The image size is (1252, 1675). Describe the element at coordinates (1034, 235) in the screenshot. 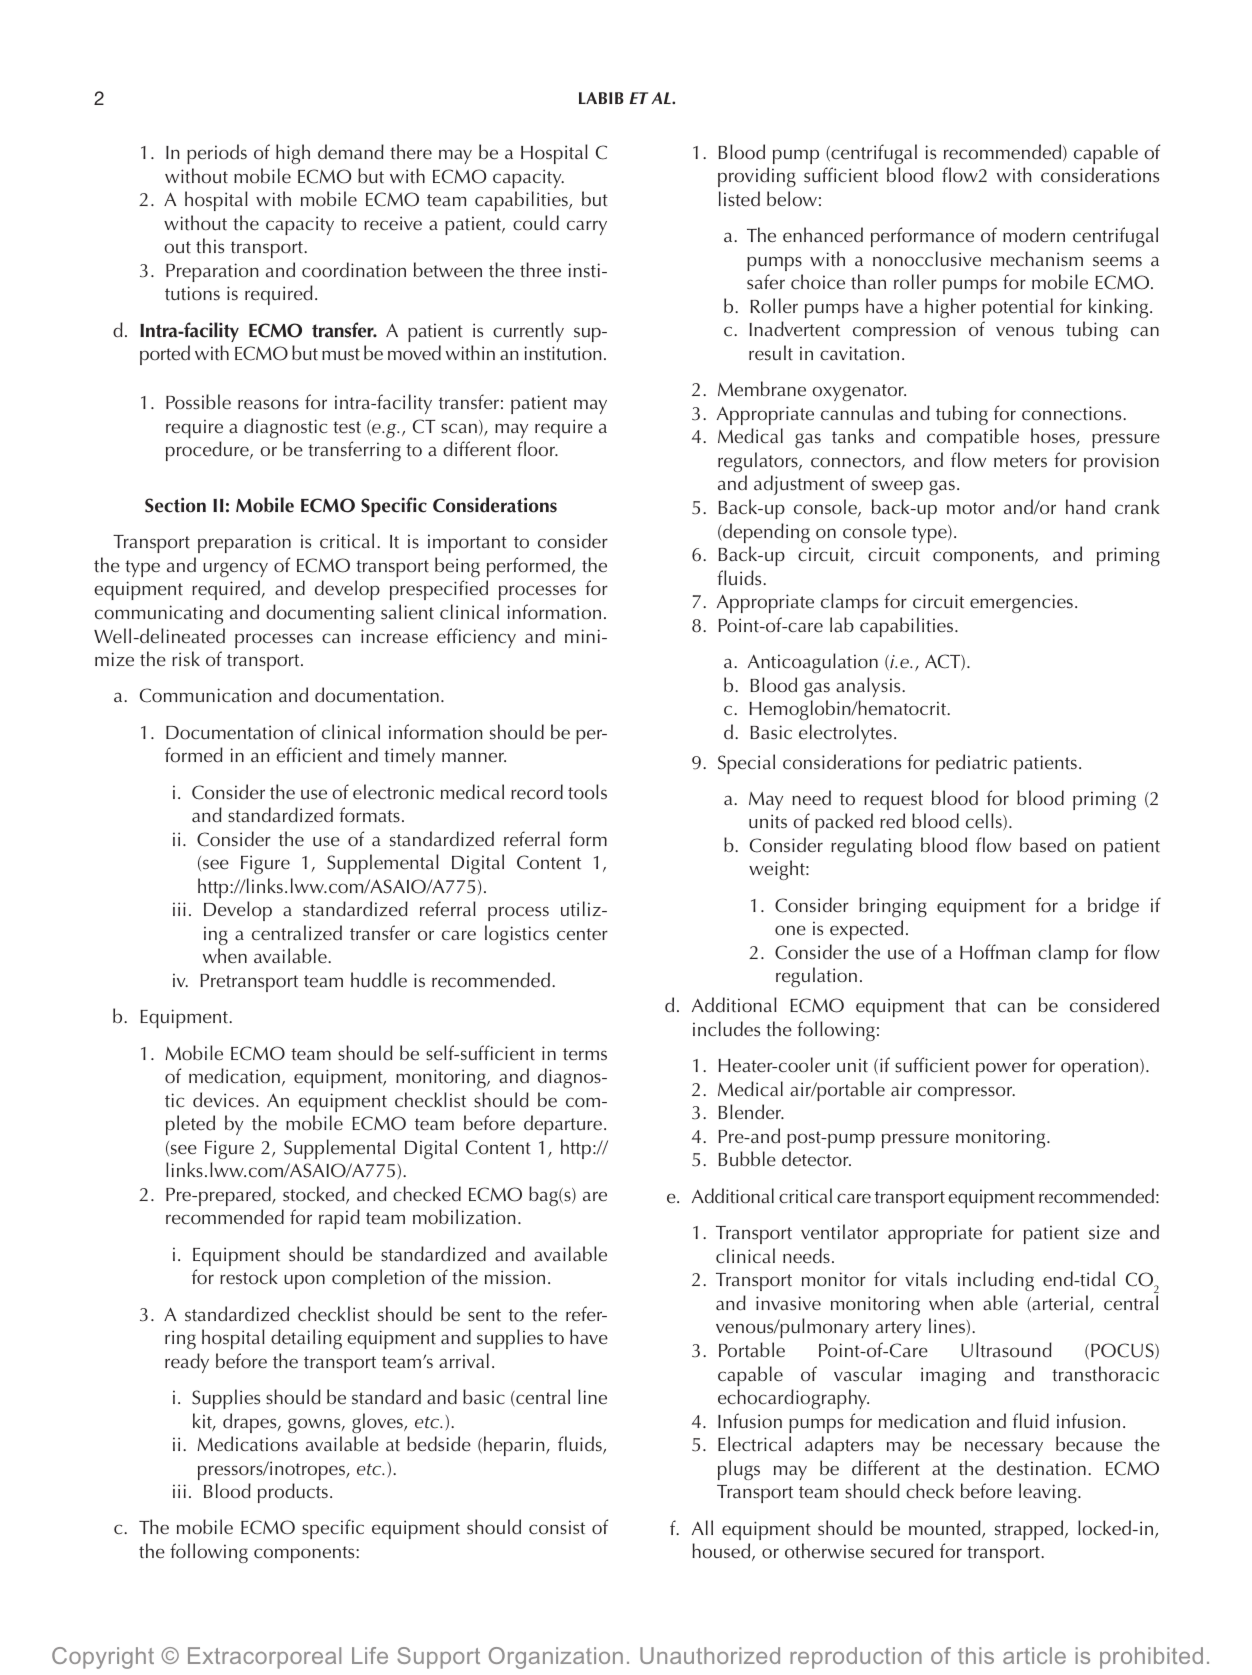

I see `modern` at that location.
